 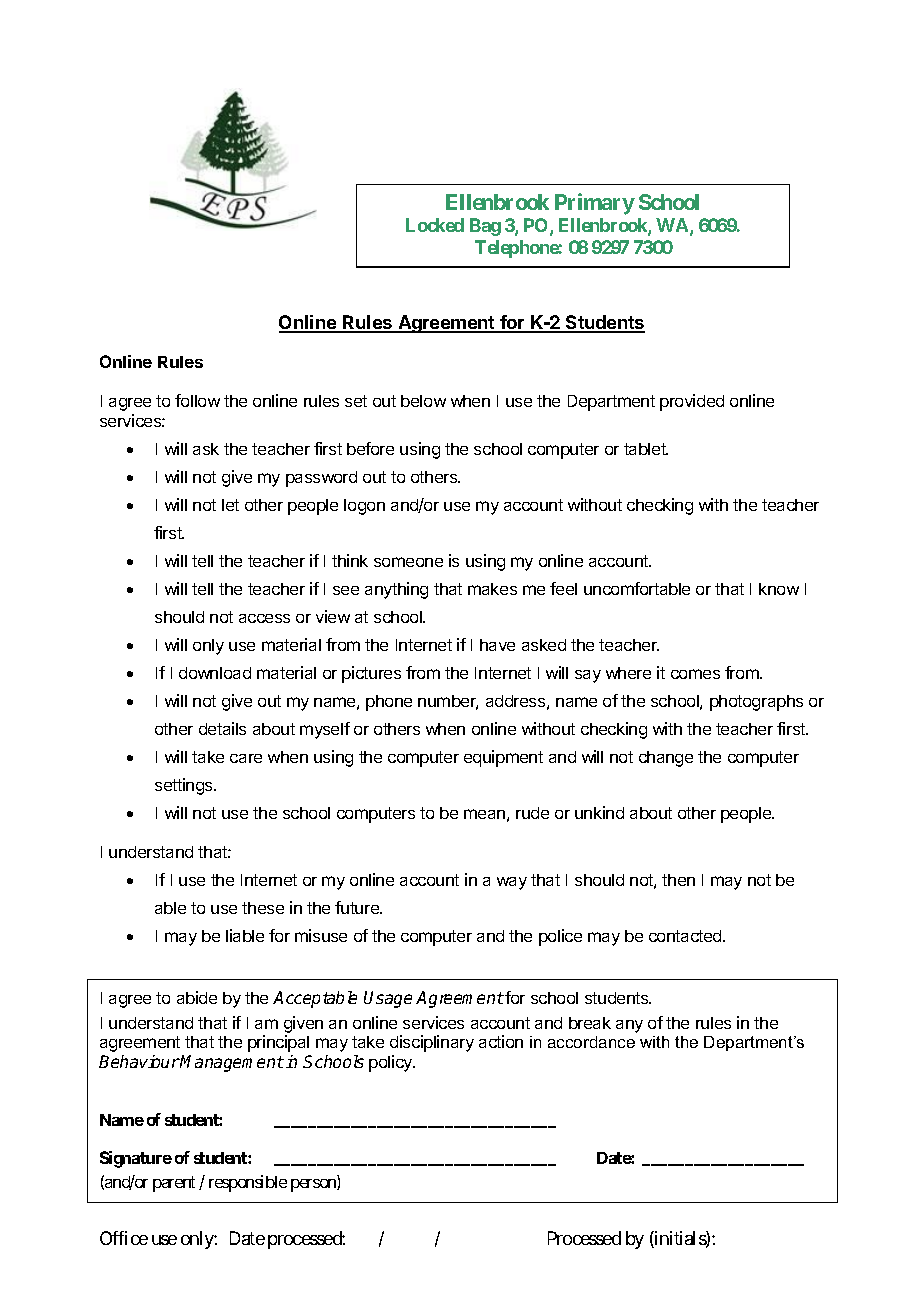 What do you see at coordinates (197, 400) in the document?
I see `follow` at bounding box center [197, 400].
